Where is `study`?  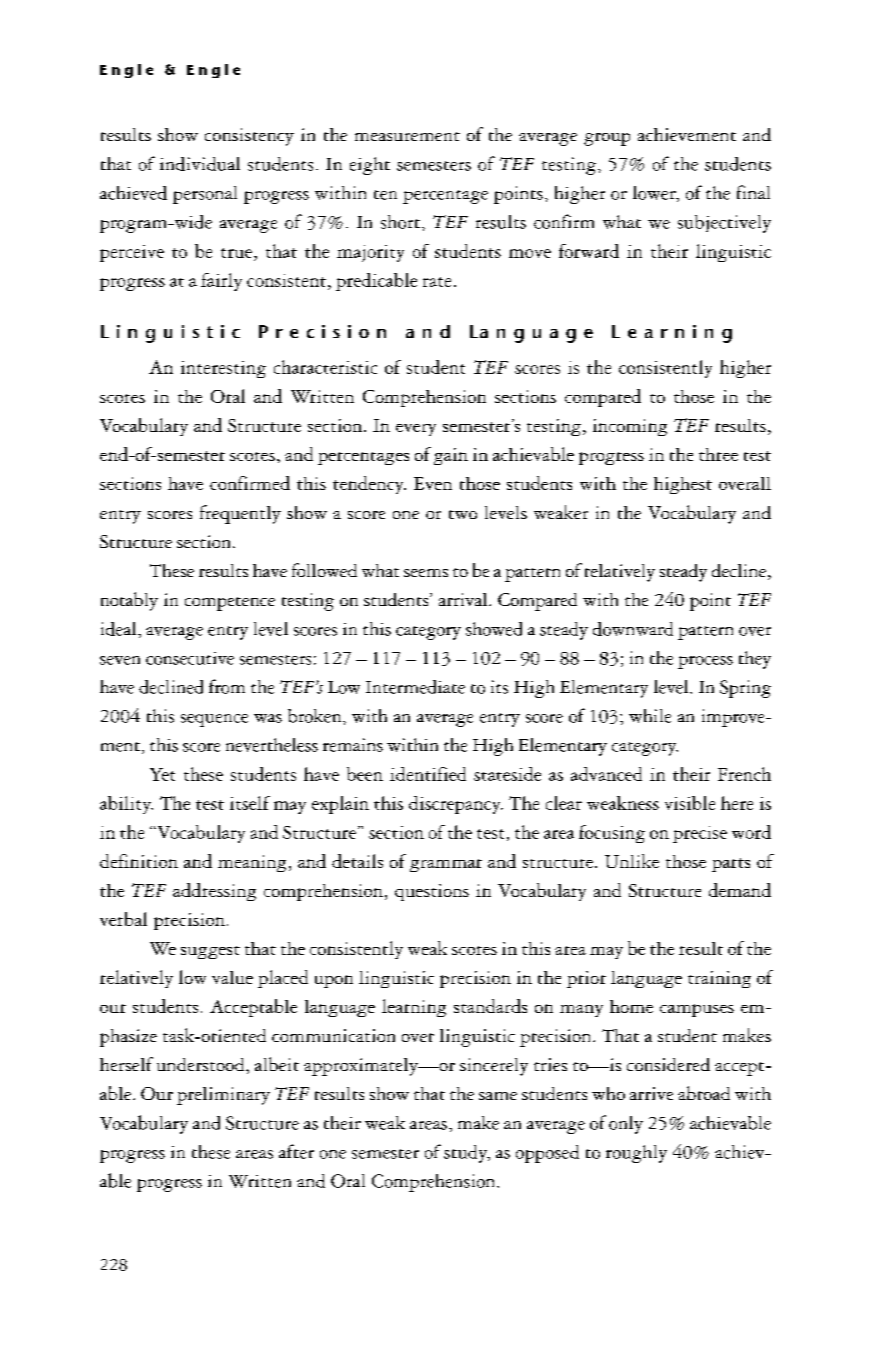
study is located at coordinates (467, 1154).
